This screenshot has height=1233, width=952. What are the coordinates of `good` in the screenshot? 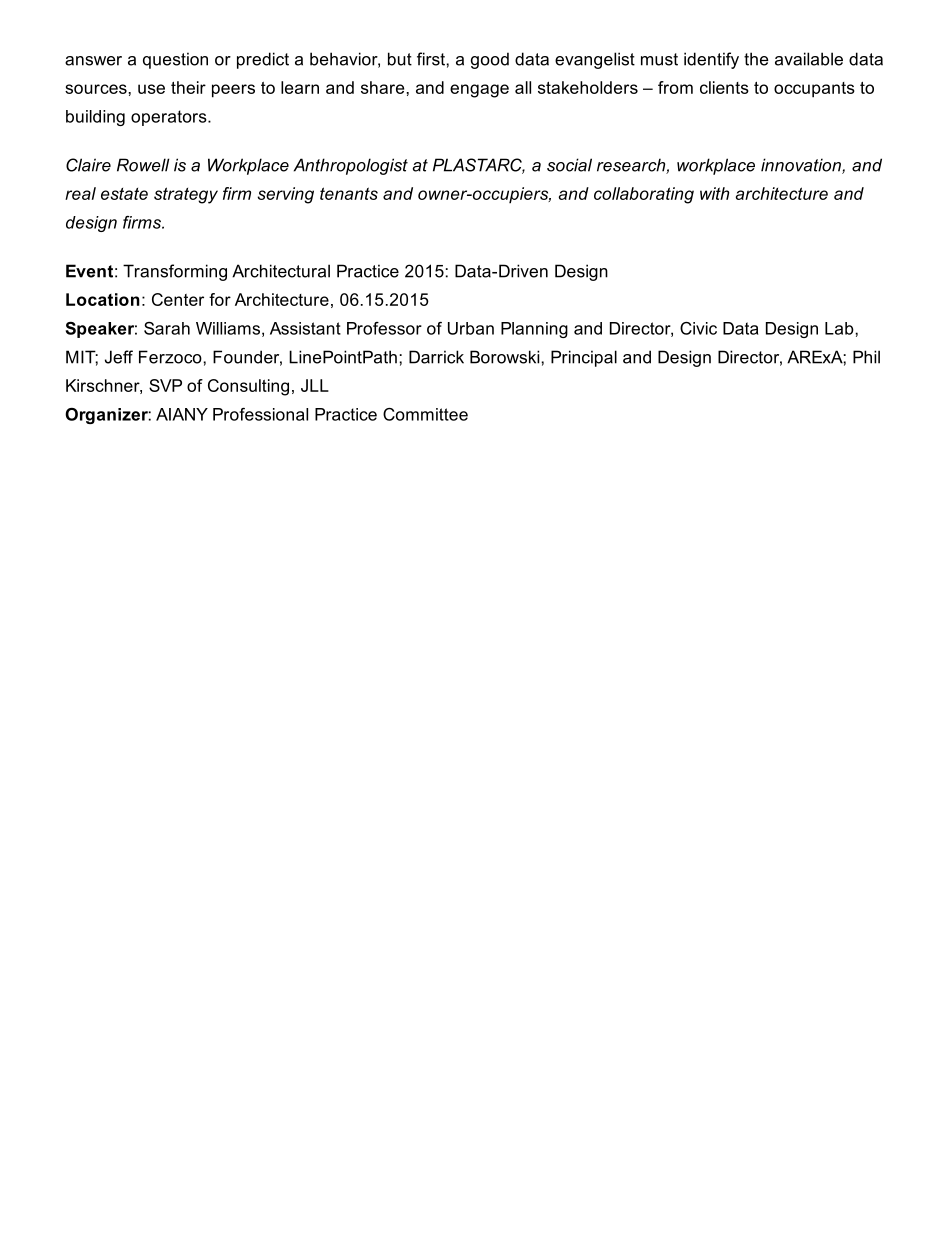 It's located at (490, 60).
